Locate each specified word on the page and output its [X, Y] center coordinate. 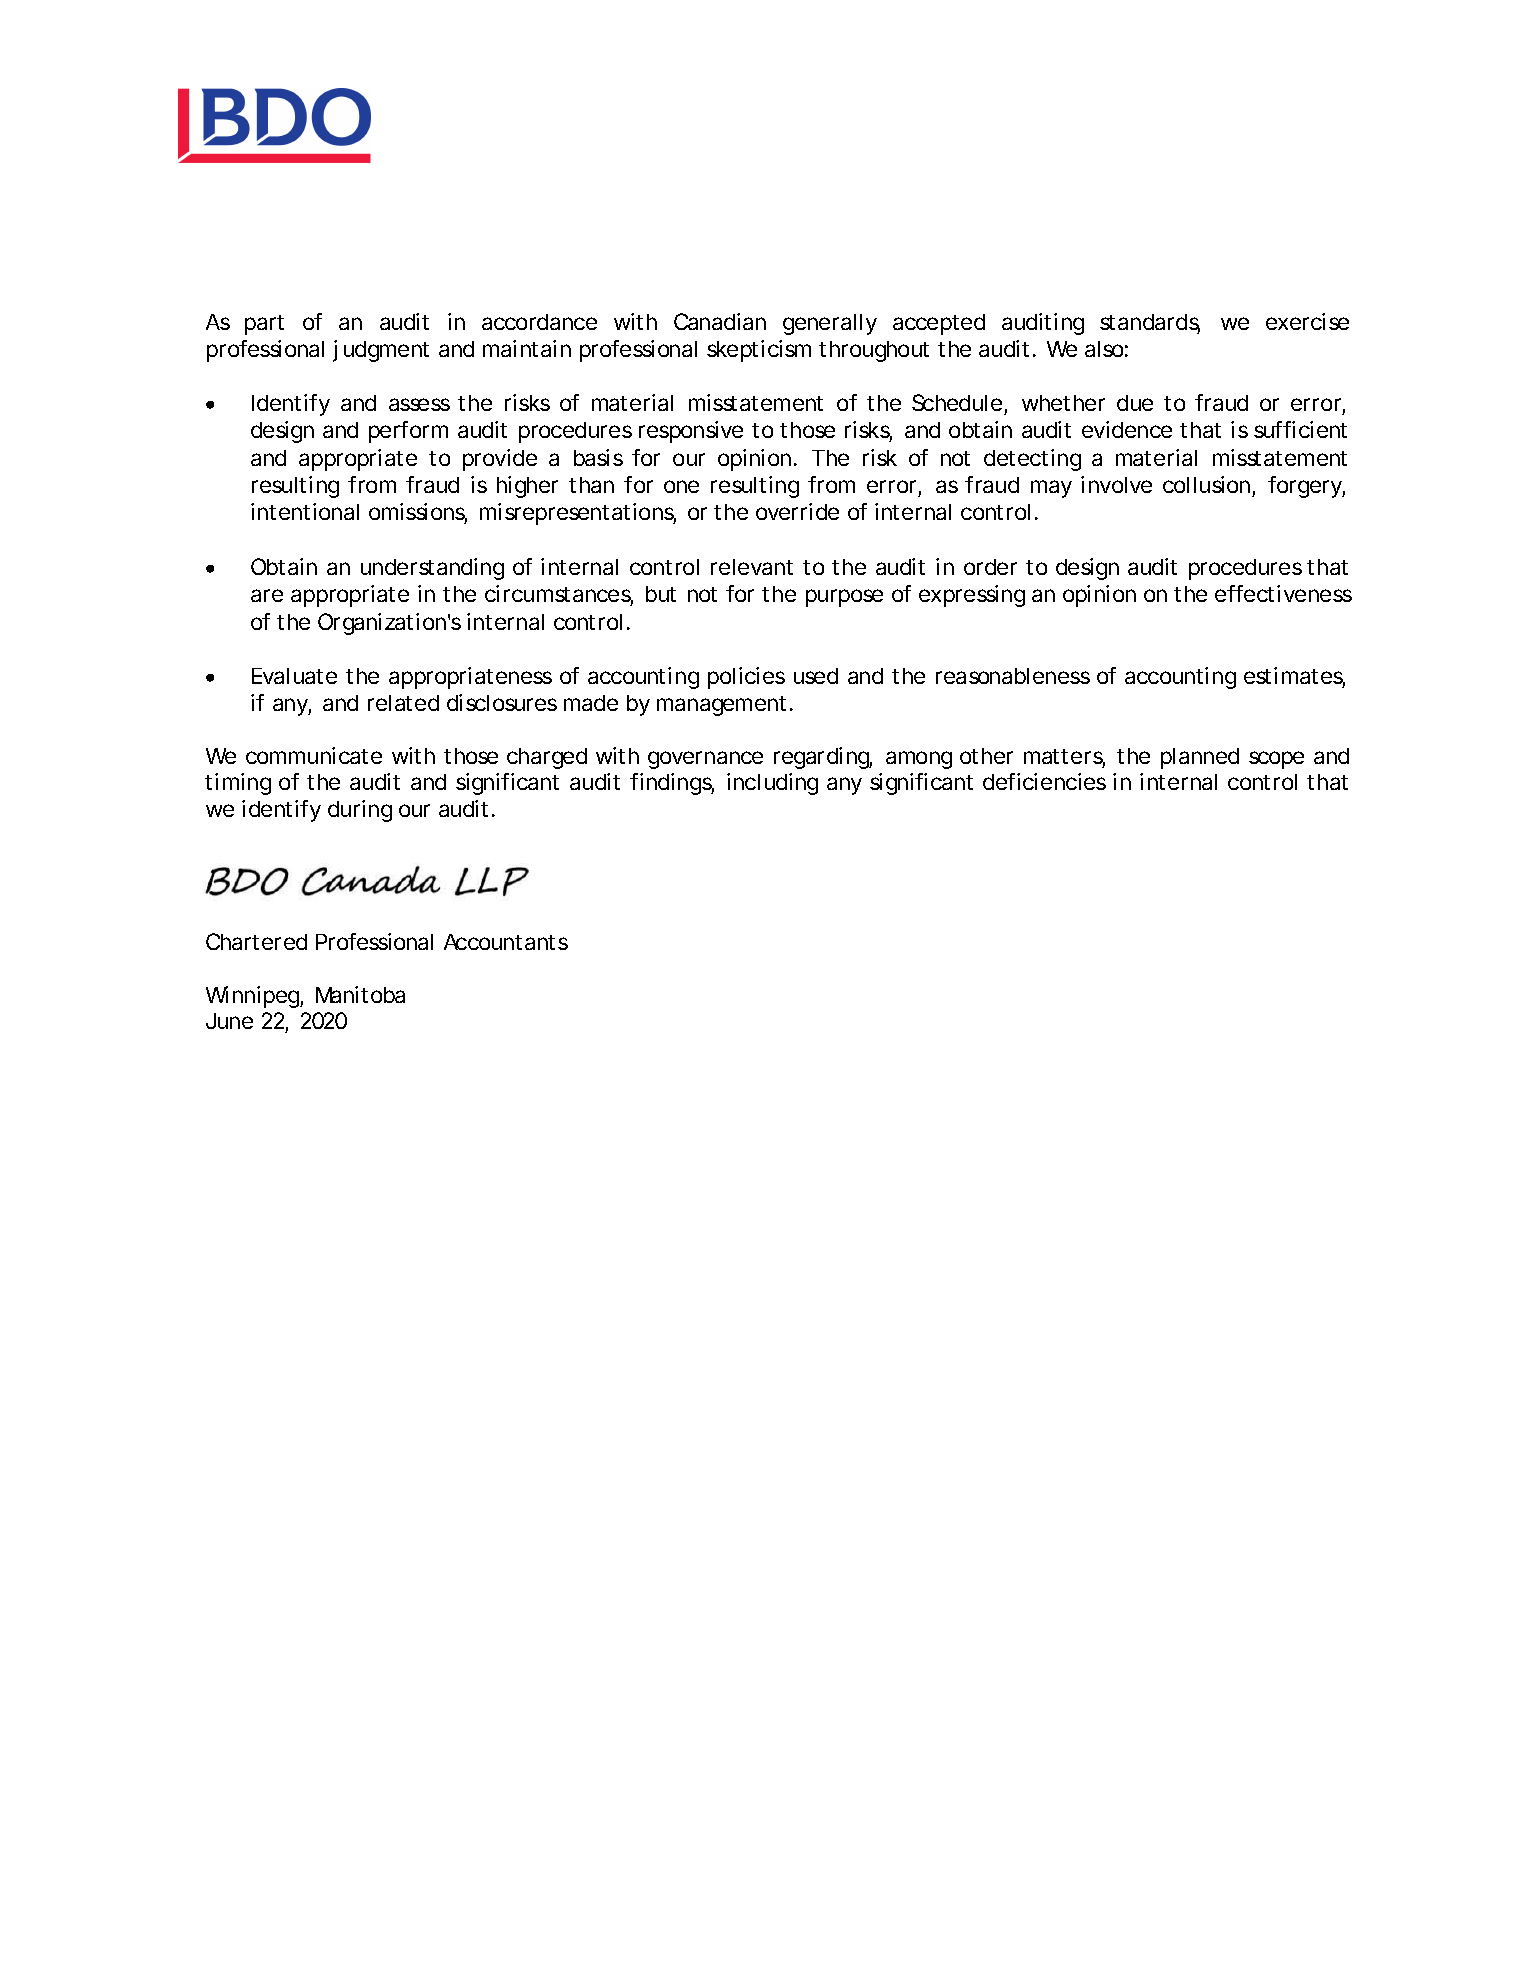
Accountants [506, 942]
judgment [381, 351]
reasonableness [1013, 676]
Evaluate [294, 676]
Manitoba [360, 994]
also [1104, 349]
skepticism [759, 351]
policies [746, 678]
